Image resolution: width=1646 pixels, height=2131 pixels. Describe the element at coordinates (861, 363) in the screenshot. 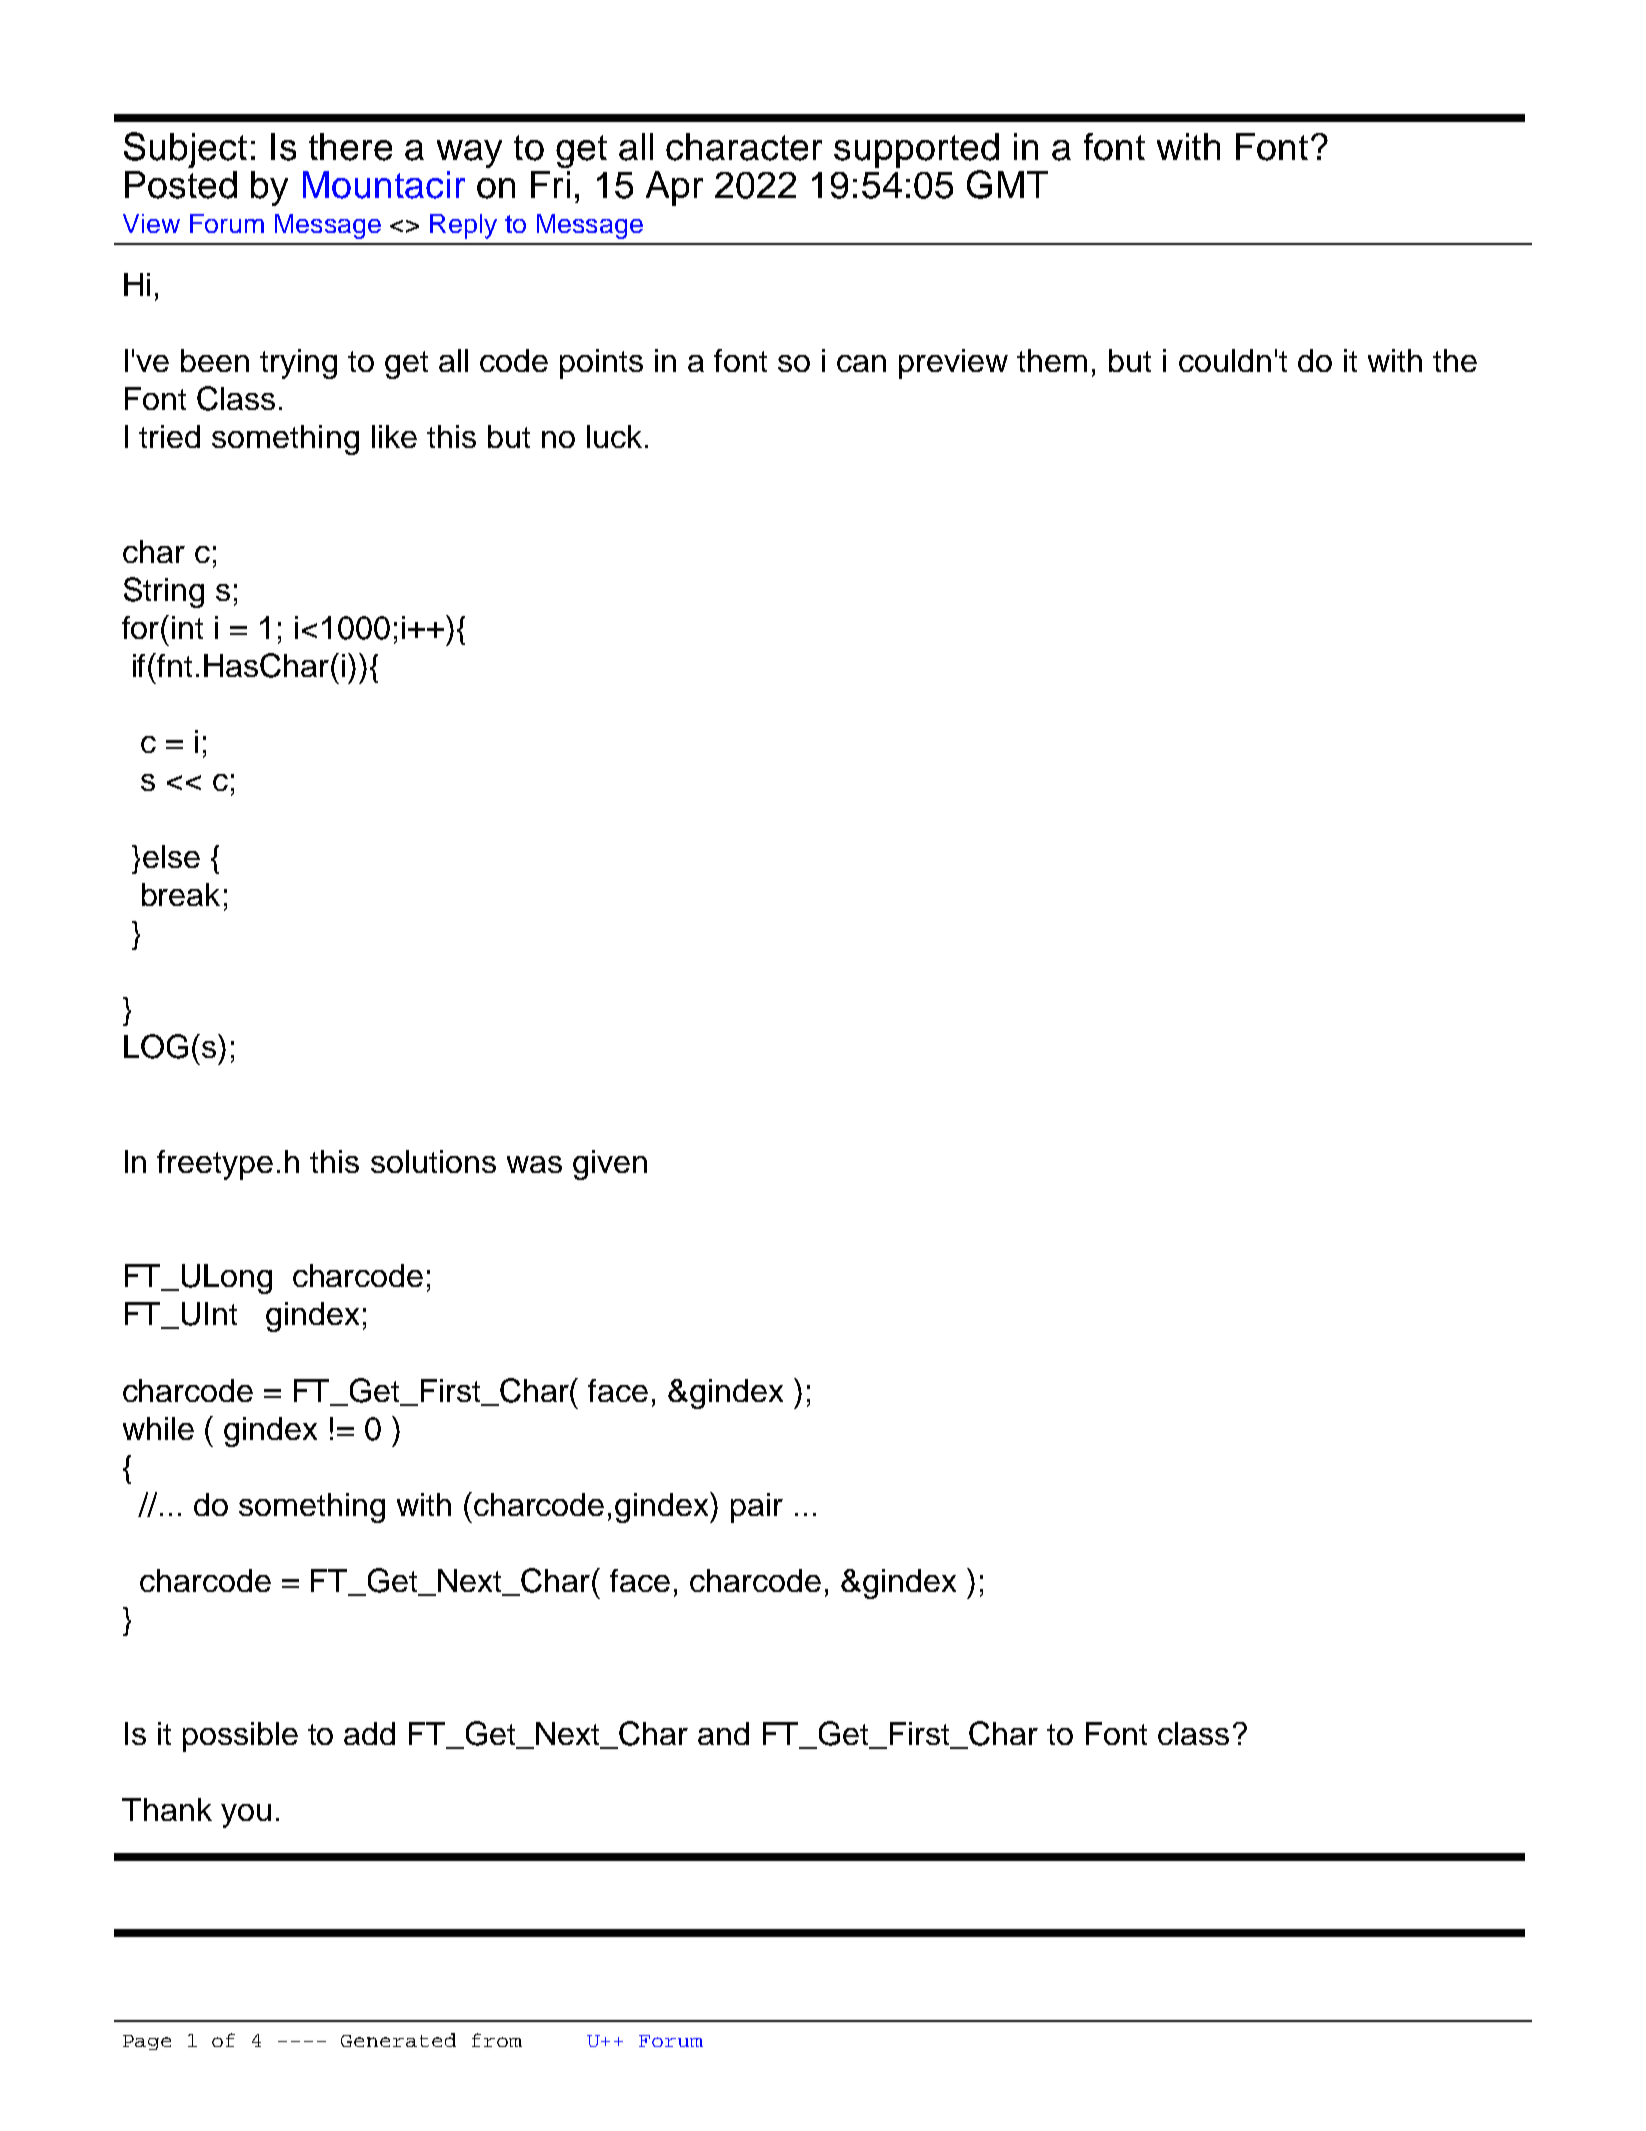

I see `can` at that location.
